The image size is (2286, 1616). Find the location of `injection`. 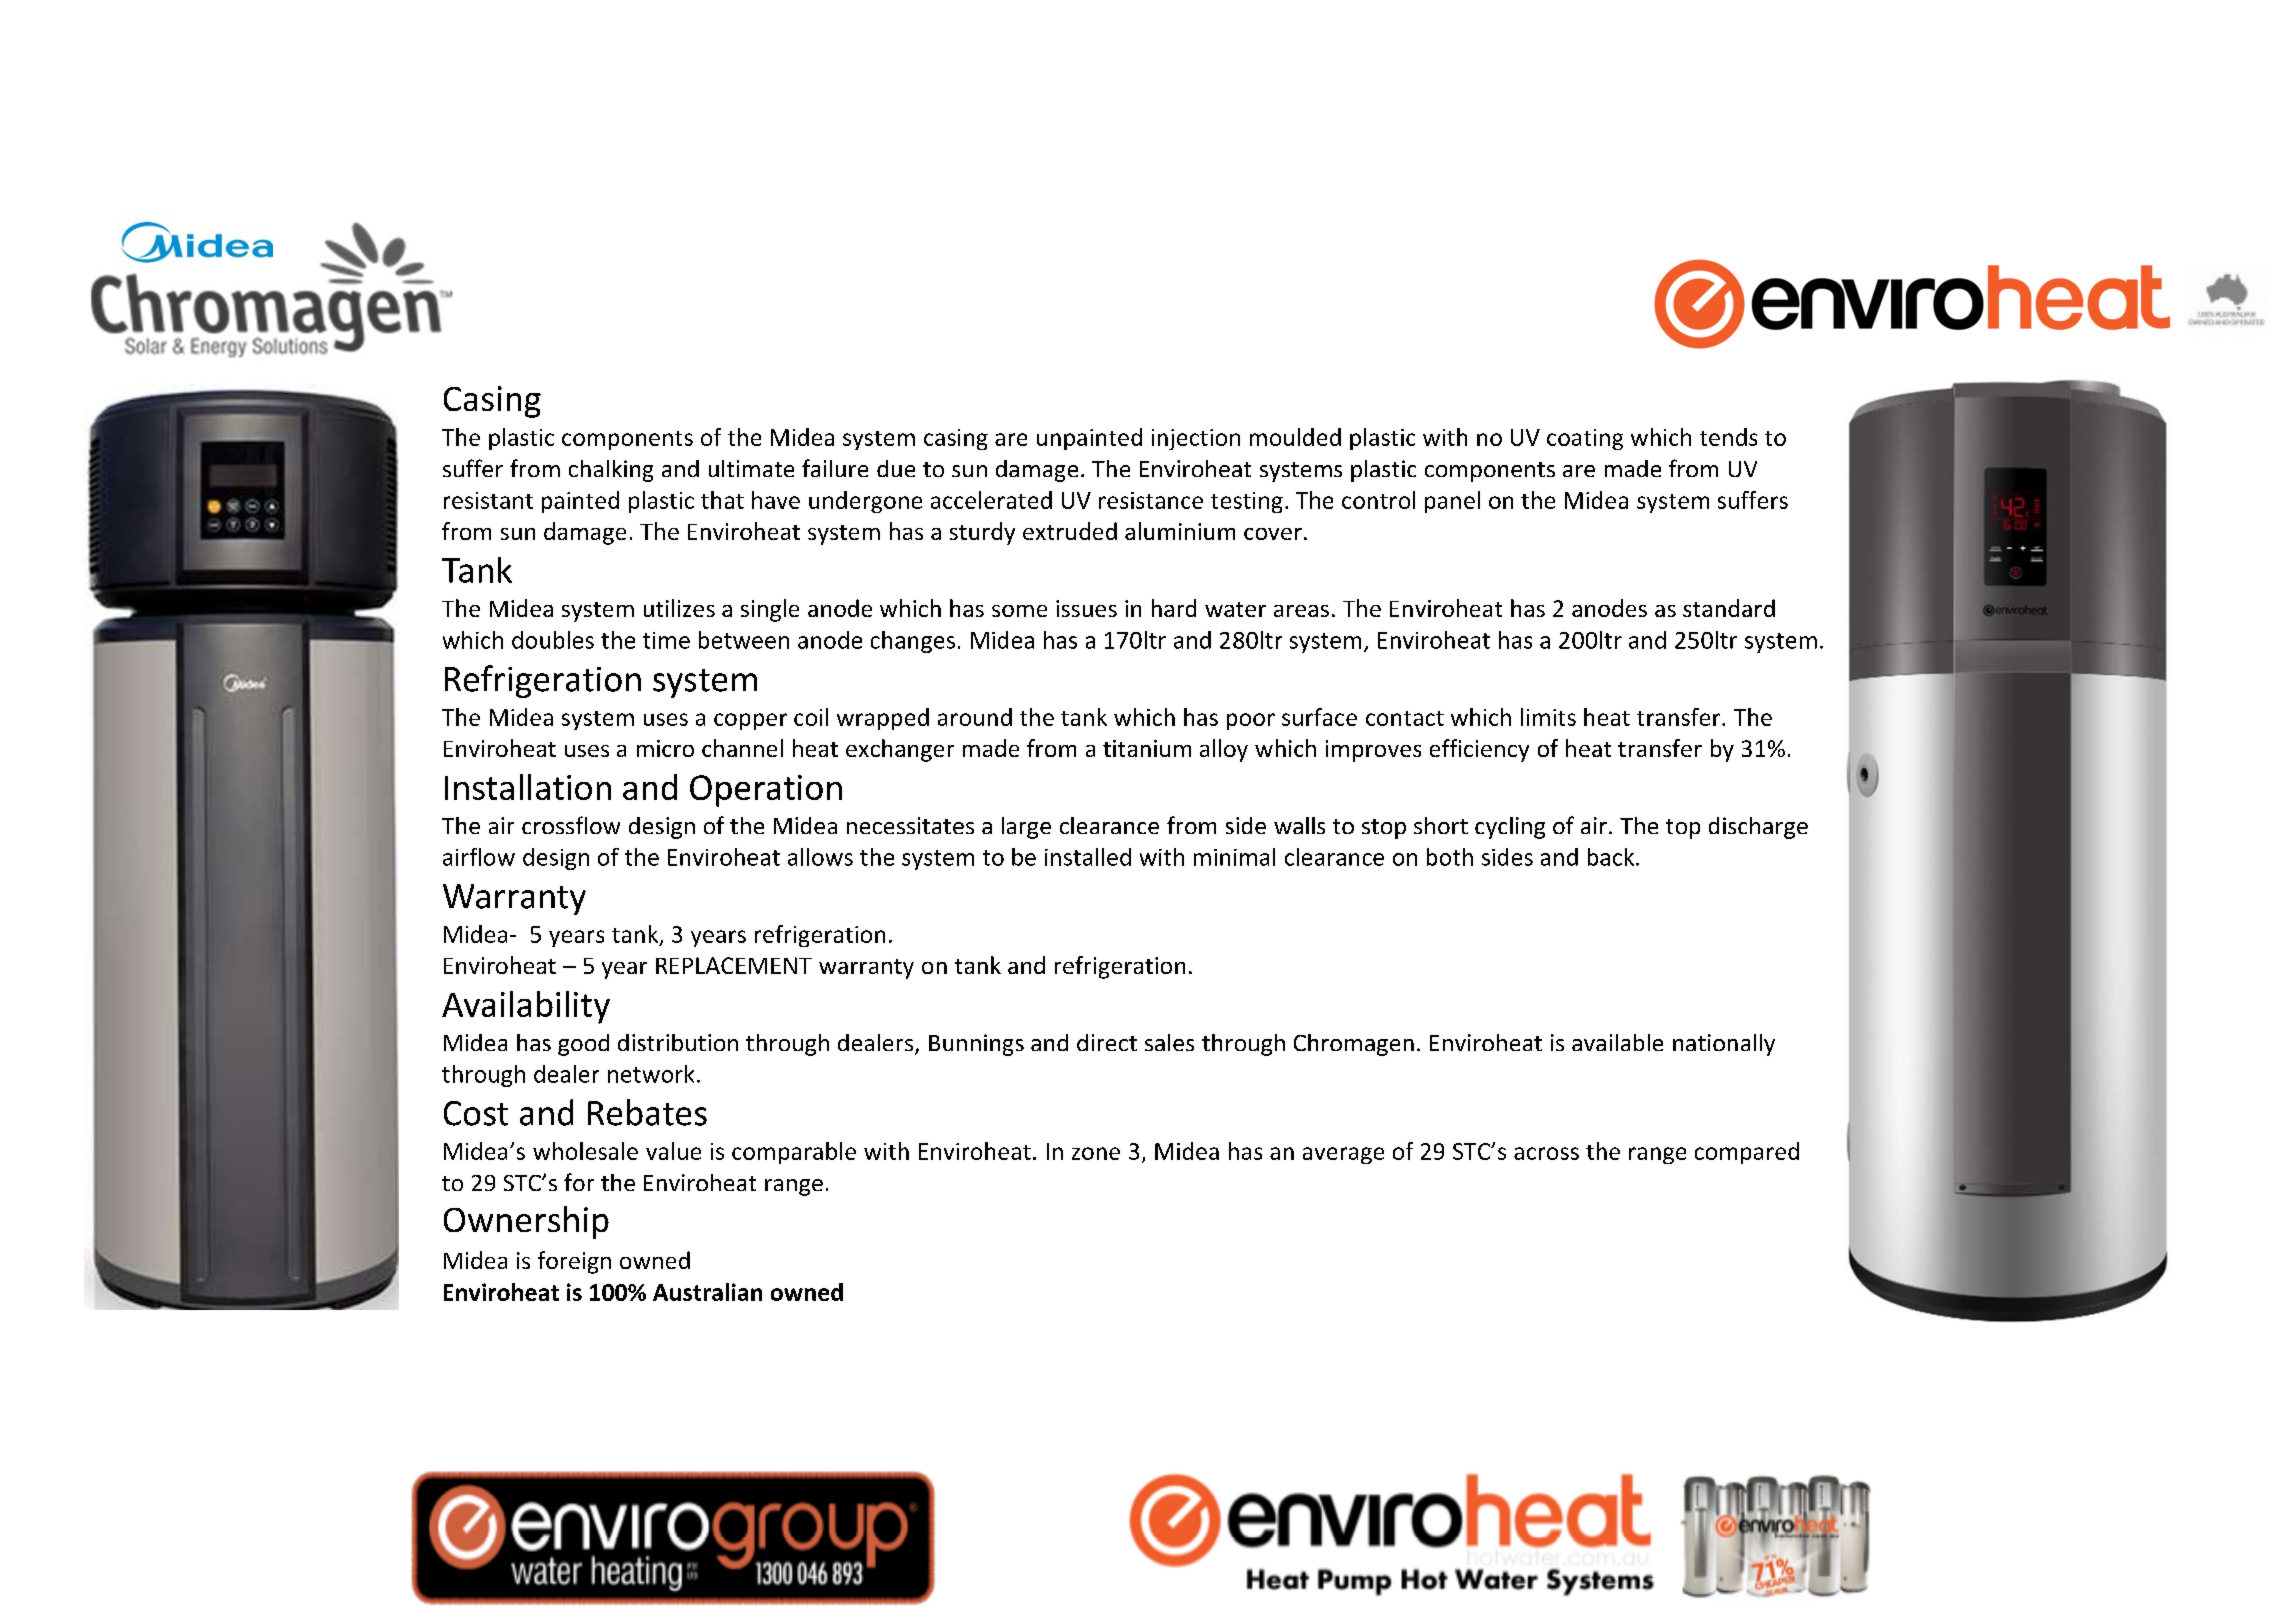

injection is located at coordinates (1196, 439).
